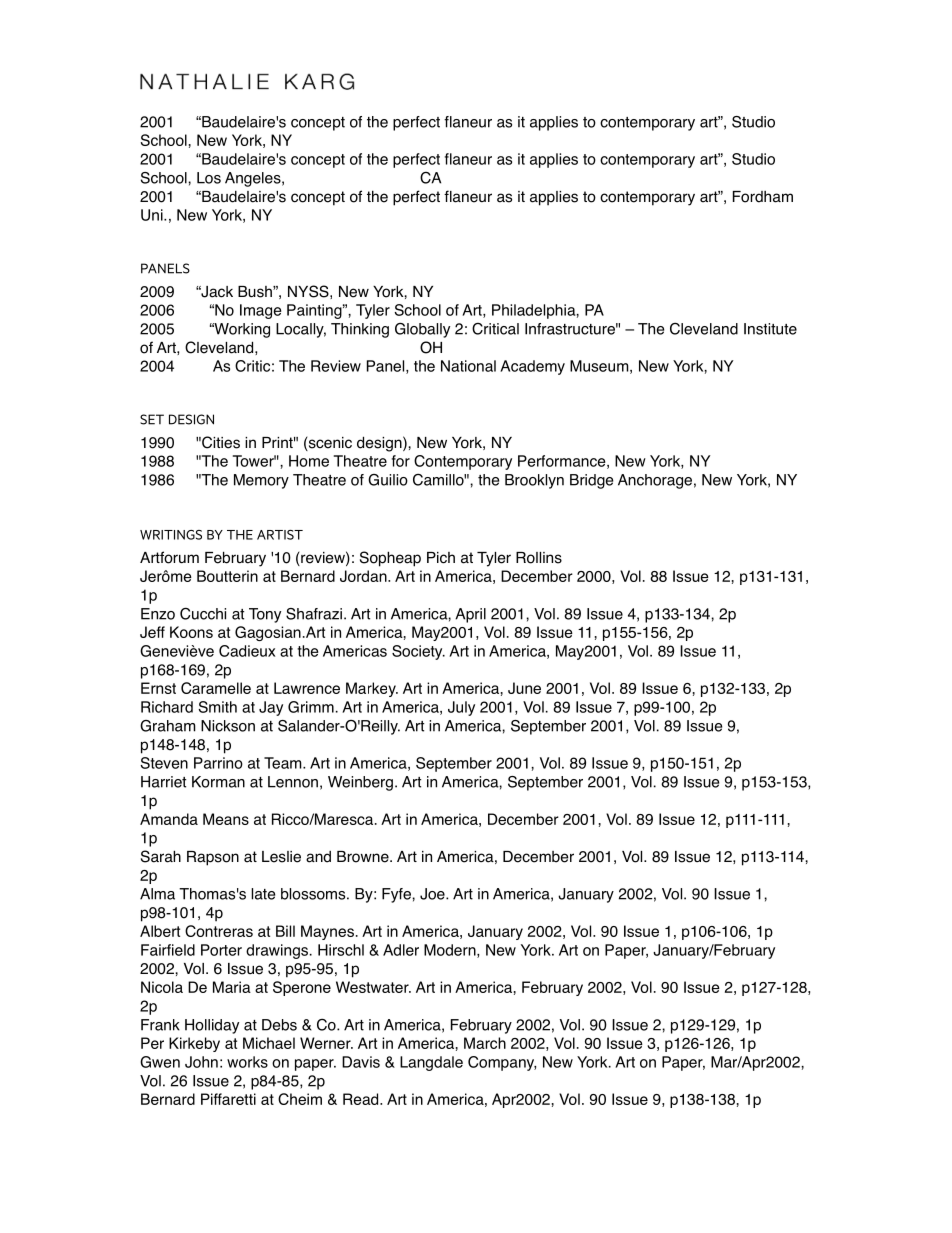  Describe the element at coordinates (218, 763) in the image. I see `Parrino` at that location.
